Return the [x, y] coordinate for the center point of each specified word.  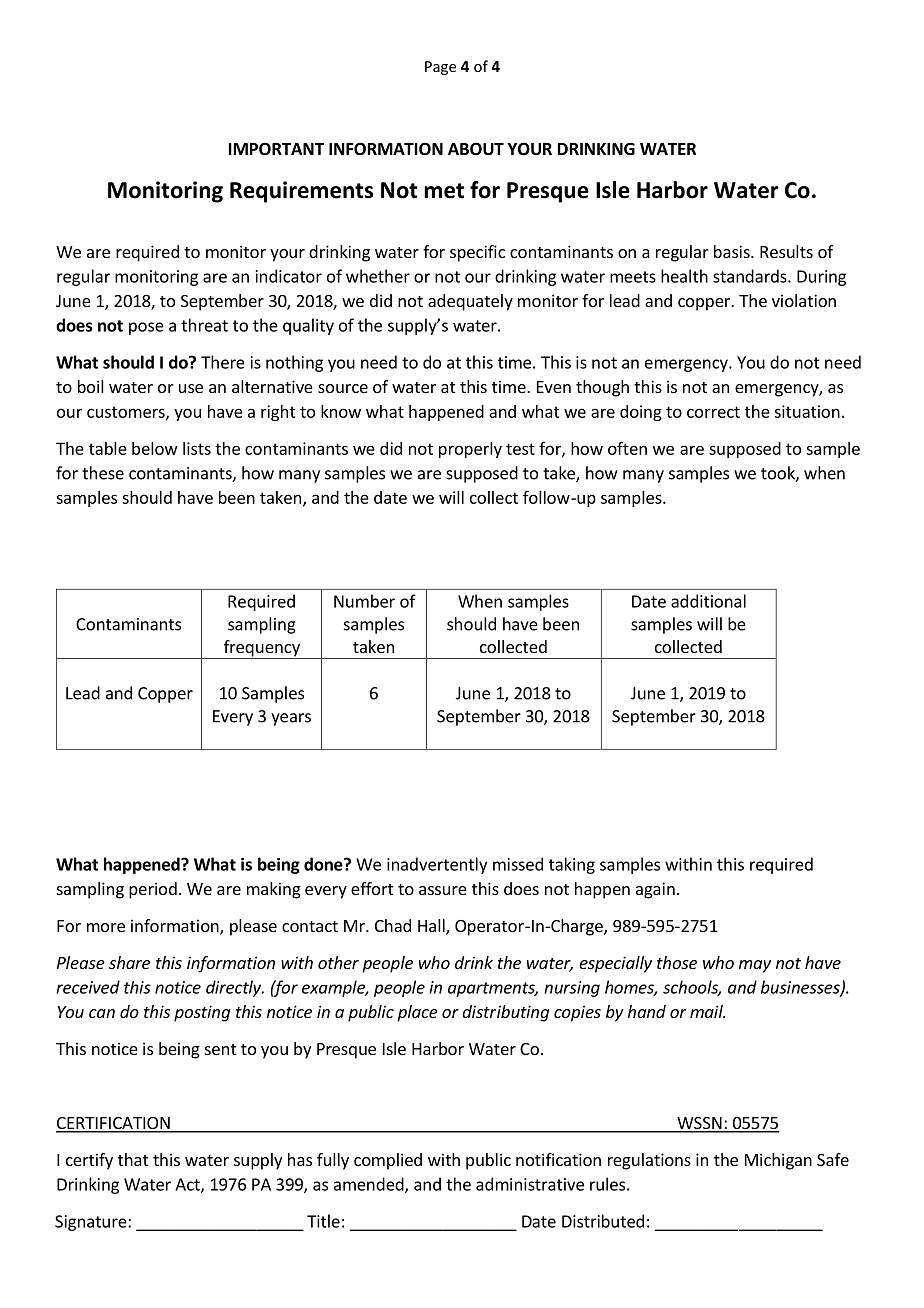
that [133, 1159]
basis [733, 251]
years [291, 719]
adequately [470, 302]
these [103, 473]
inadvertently [437, 865]
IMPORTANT [276, 149]
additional [708, 601]
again [655, 890]
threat [204, 325]
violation [804, 300]
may [755, 966]
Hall [432, 927]
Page [440, 68]
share [129, 962]
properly [470, 450]
